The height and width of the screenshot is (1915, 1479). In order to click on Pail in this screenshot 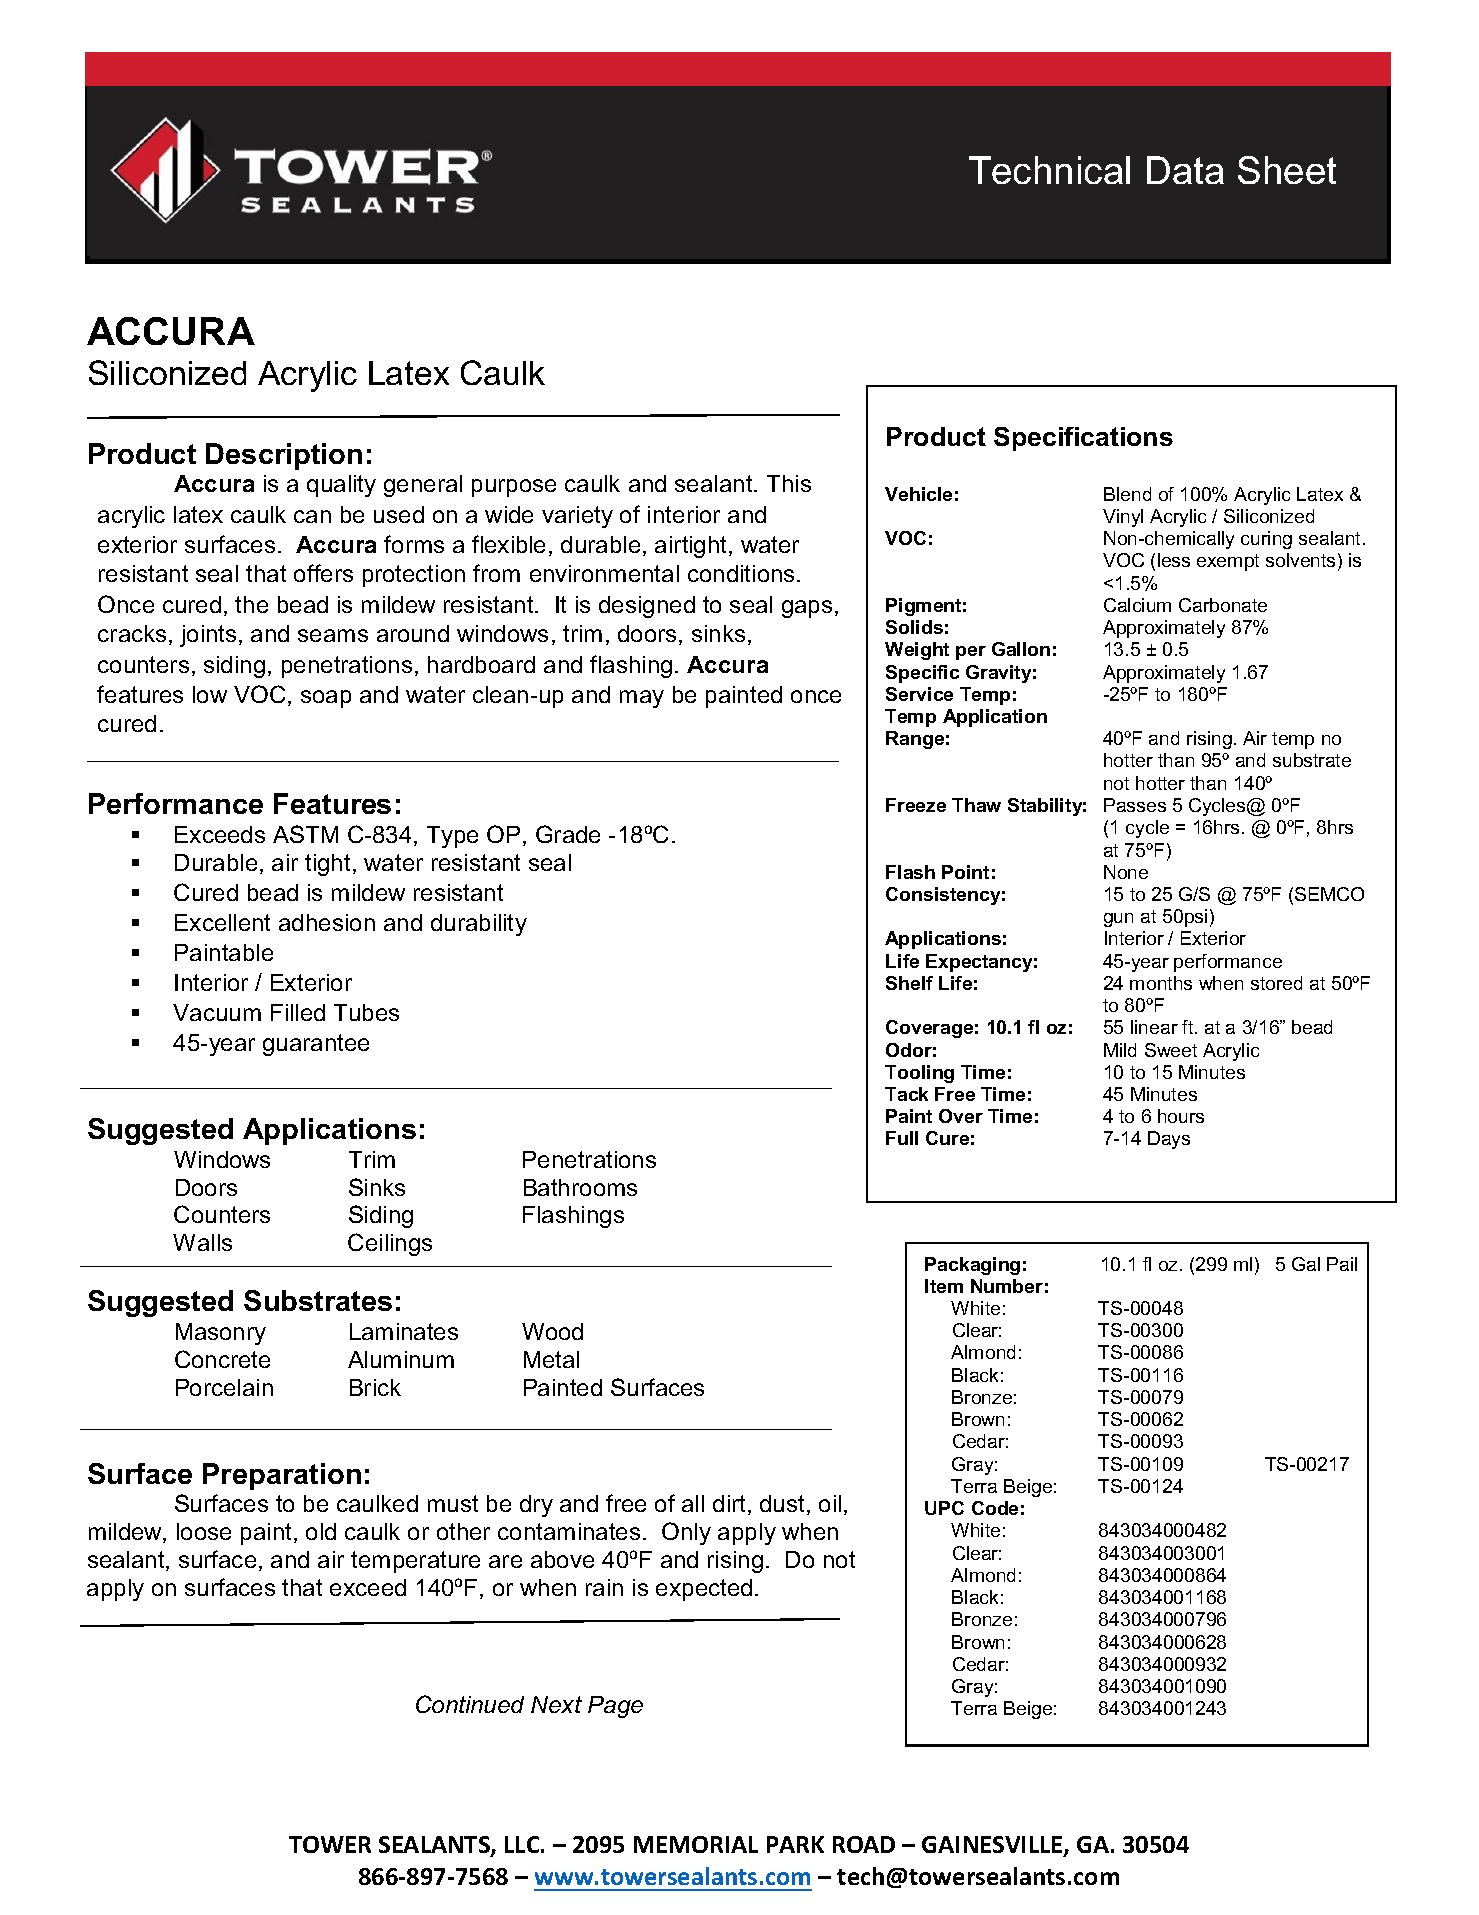, I will do `click(1342, 1264)`.
